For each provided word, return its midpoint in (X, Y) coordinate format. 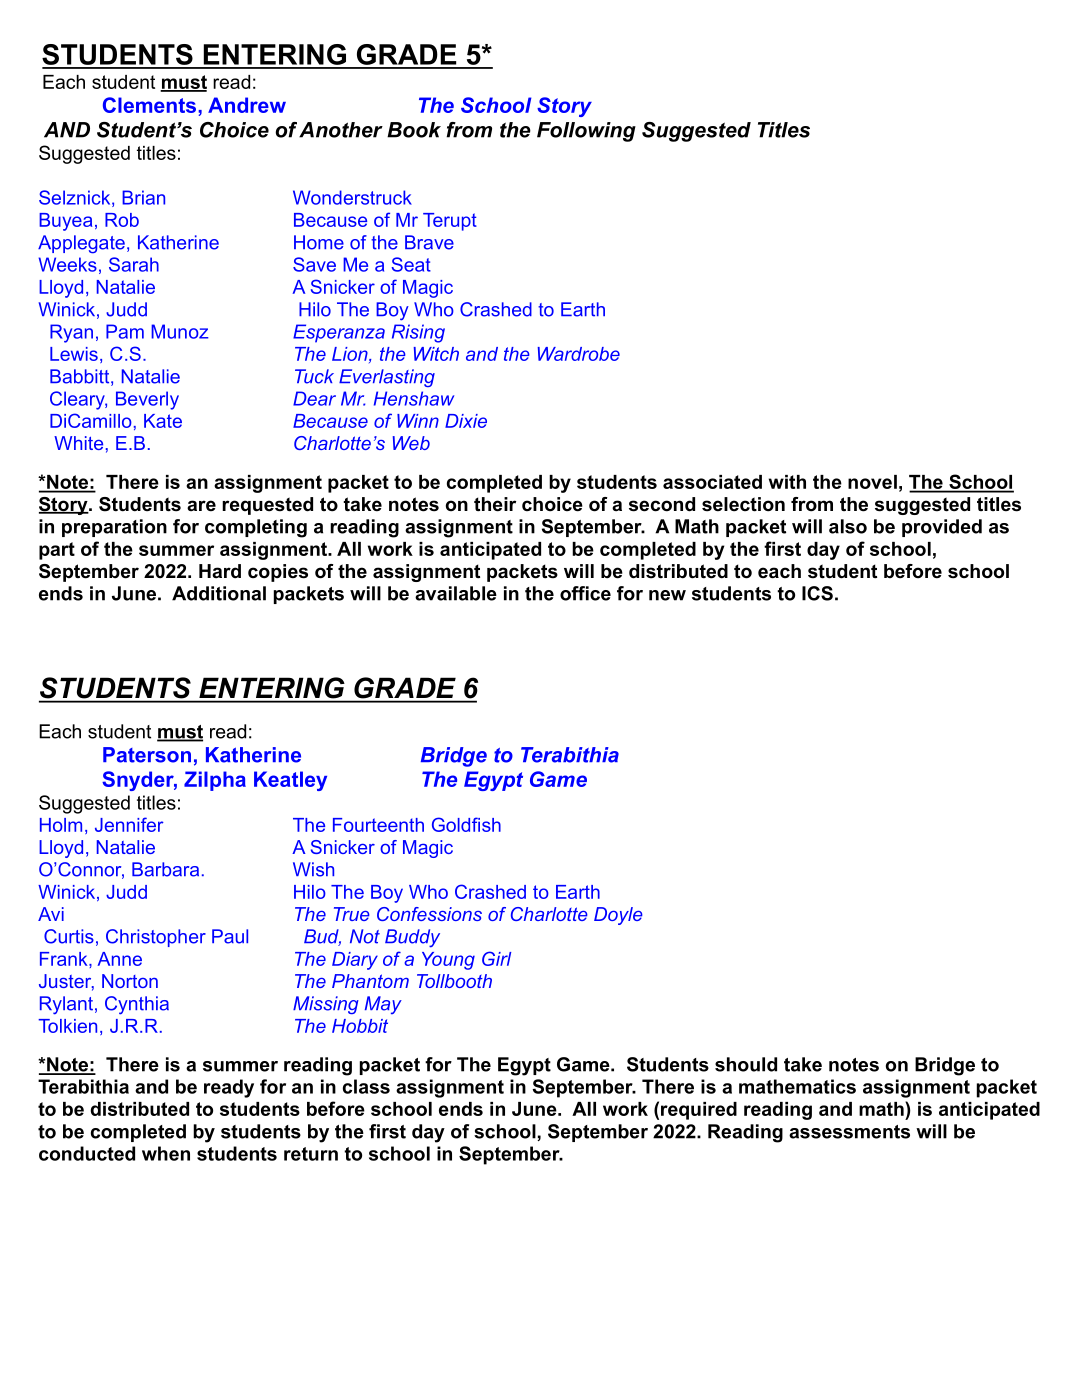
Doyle (618, 916)
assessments (849, 1132)
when (166, 1153)
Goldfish (466, 824)
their (495, 504)
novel (872, 482)
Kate (163, 421)
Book (414, 130)
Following (586, 132)
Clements (151, 105)
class (366, 1086)
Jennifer (129, 824)
